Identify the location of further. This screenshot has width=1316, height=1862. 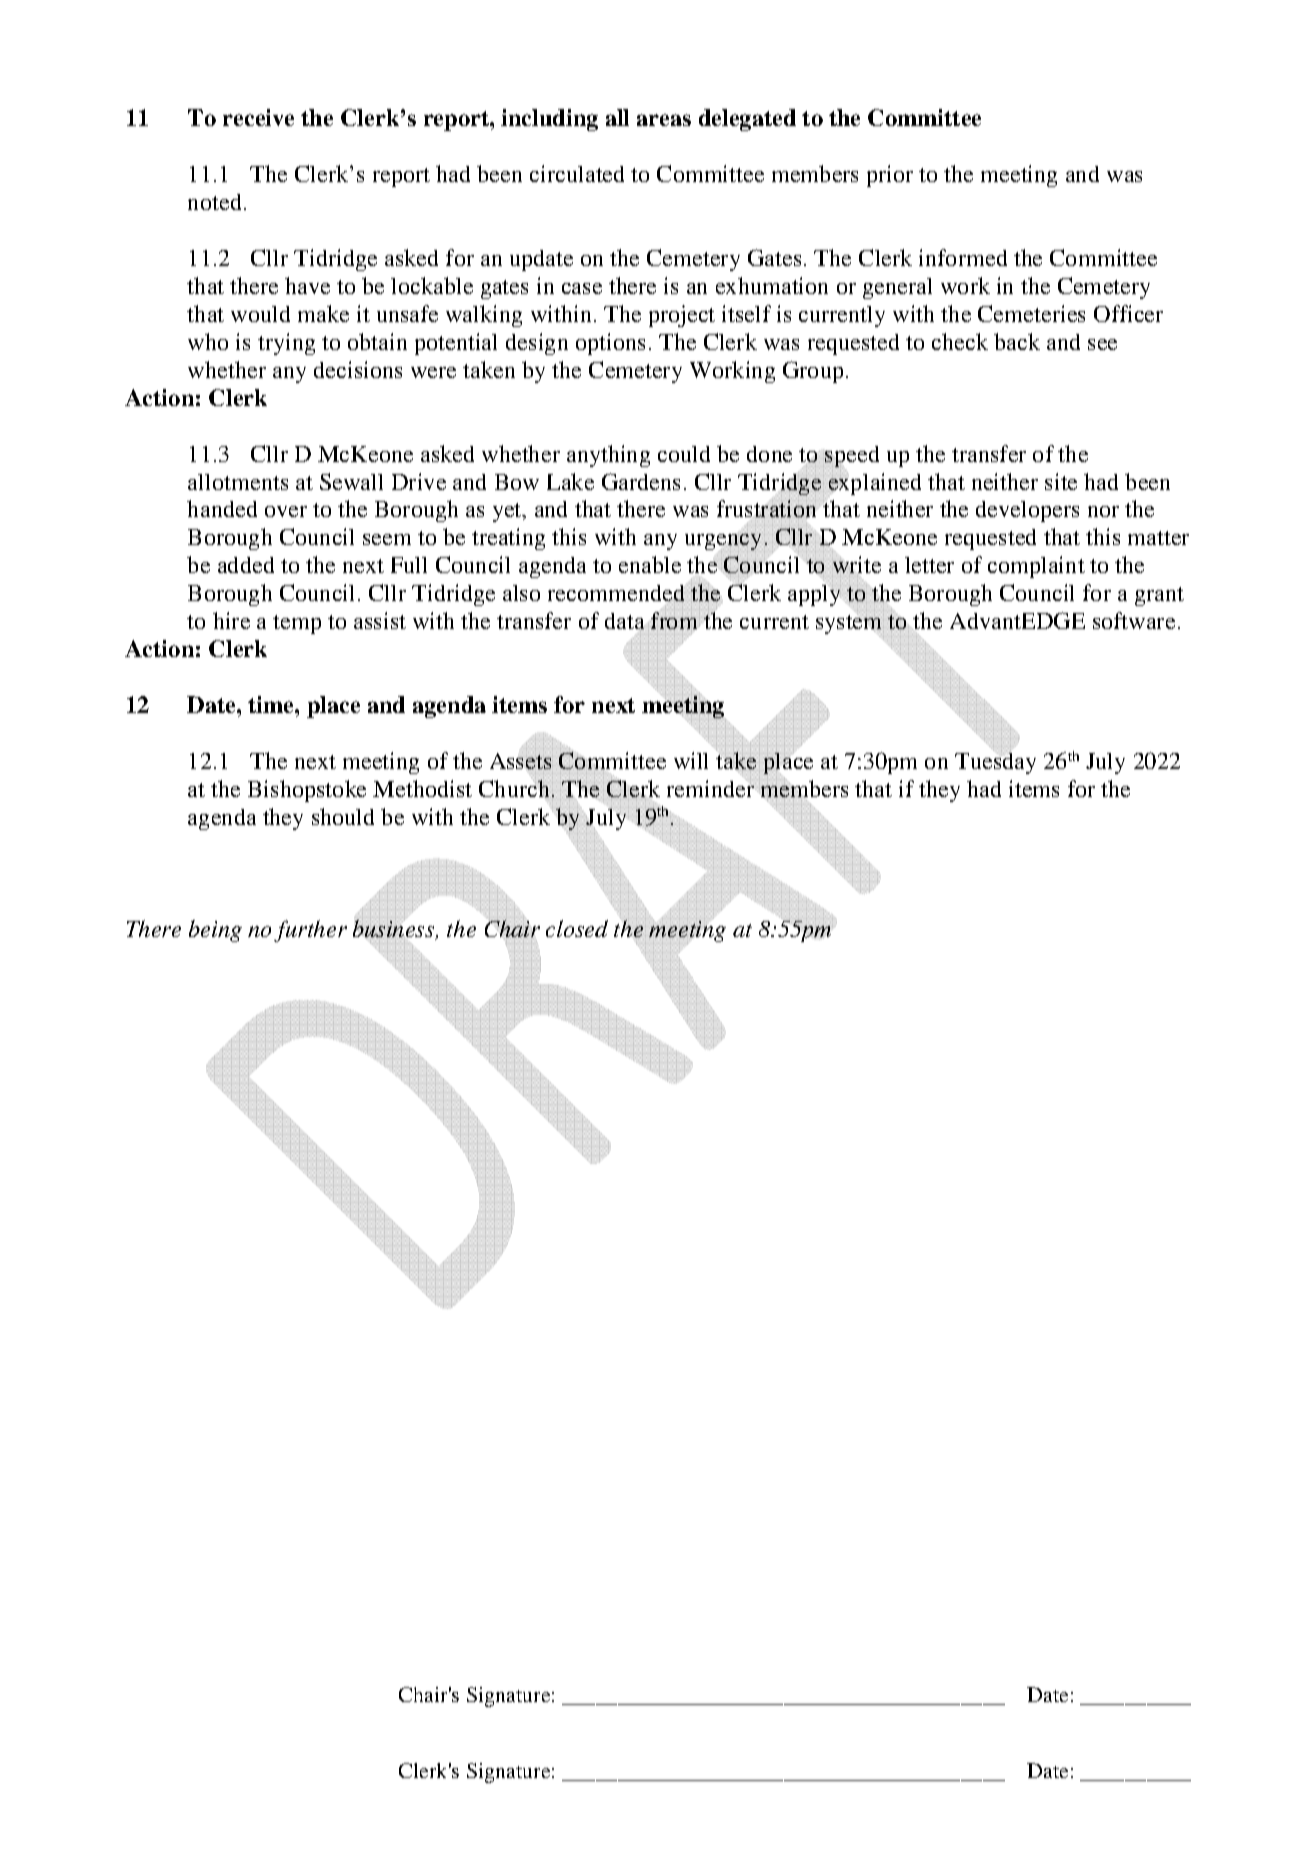
(310, 931).
